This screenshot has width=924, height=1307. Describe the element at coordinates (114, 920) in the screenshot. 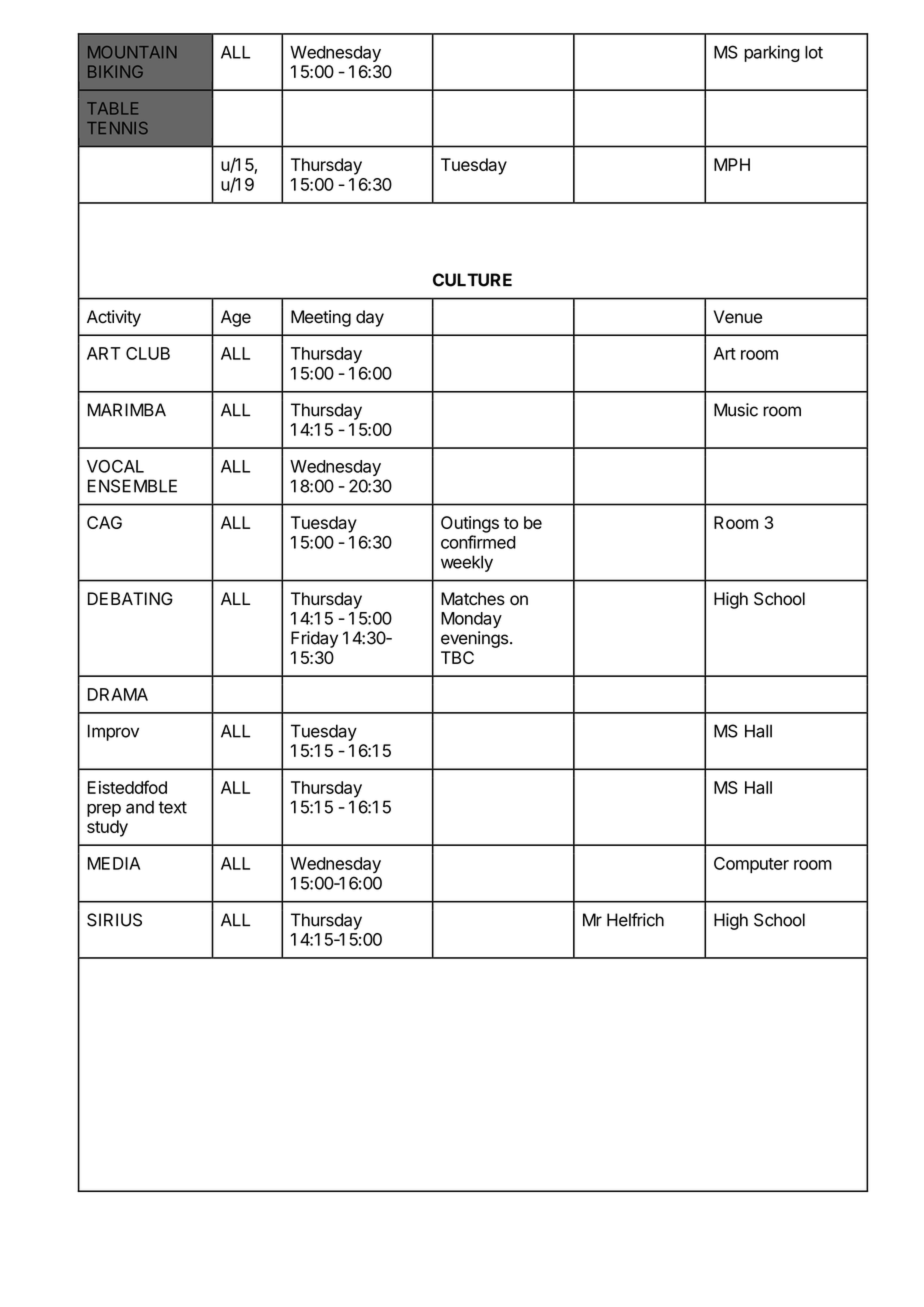

I see `SIRIUS` at that location.
